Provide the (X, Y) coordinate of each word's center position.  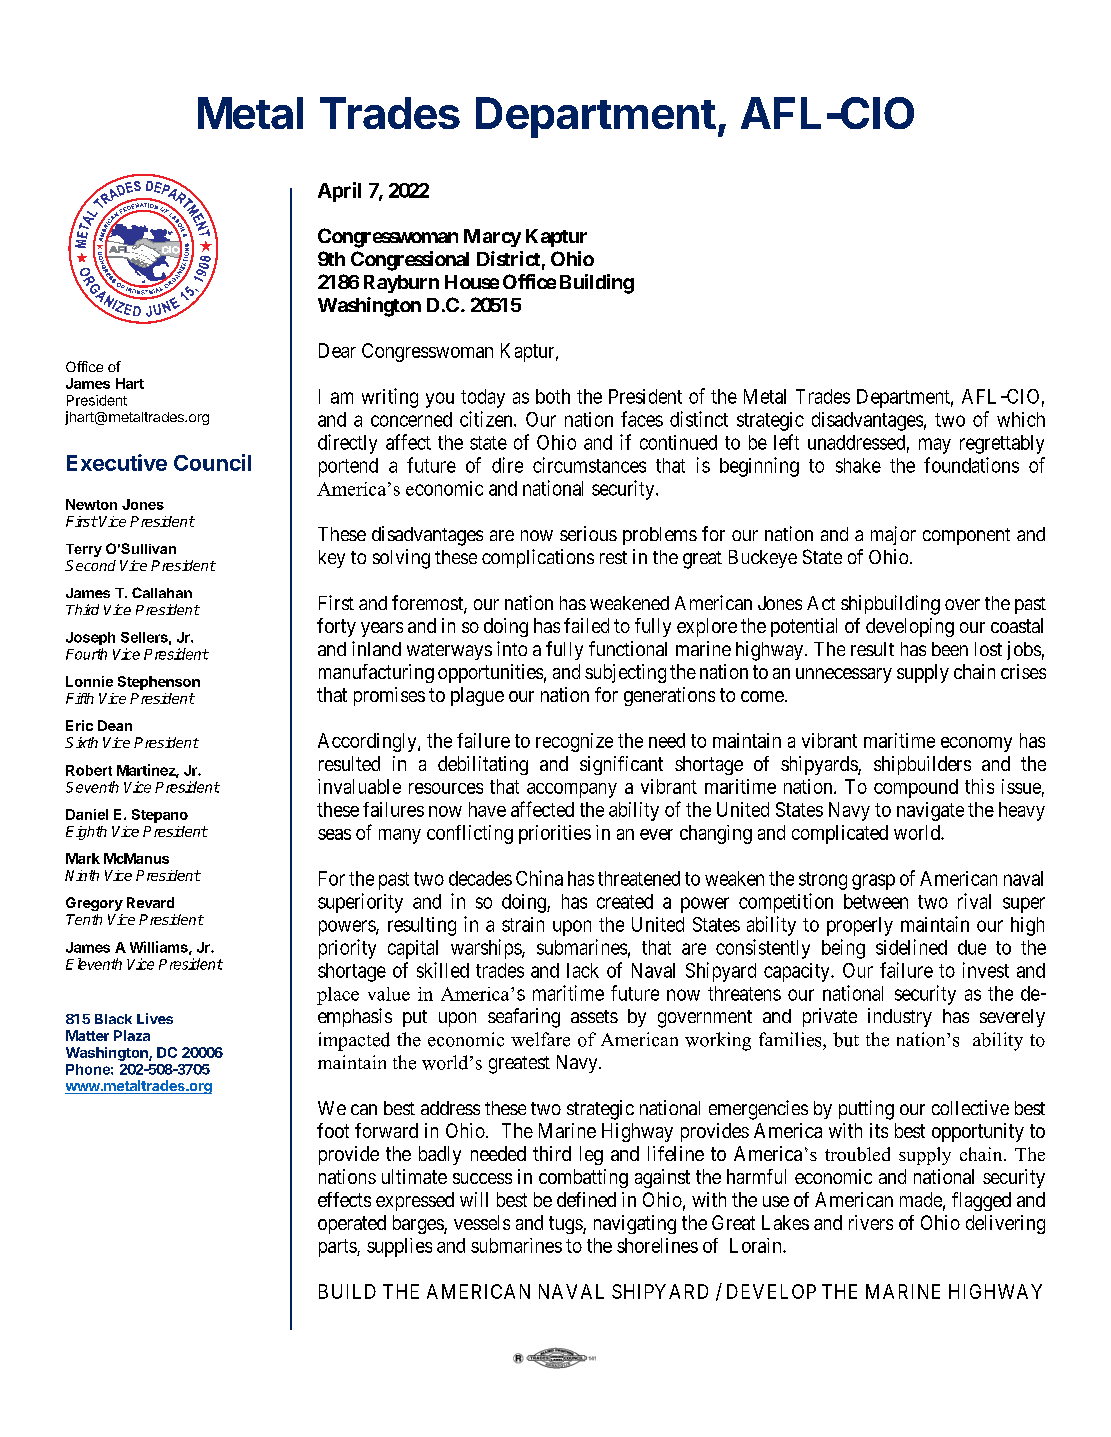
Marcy (492, 238)
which (1021, 419)
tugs (566, 1225)
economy (976, 744)
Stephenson (159, 683)
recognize (574, 742)
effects (344, 1199)
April (339, 192)
